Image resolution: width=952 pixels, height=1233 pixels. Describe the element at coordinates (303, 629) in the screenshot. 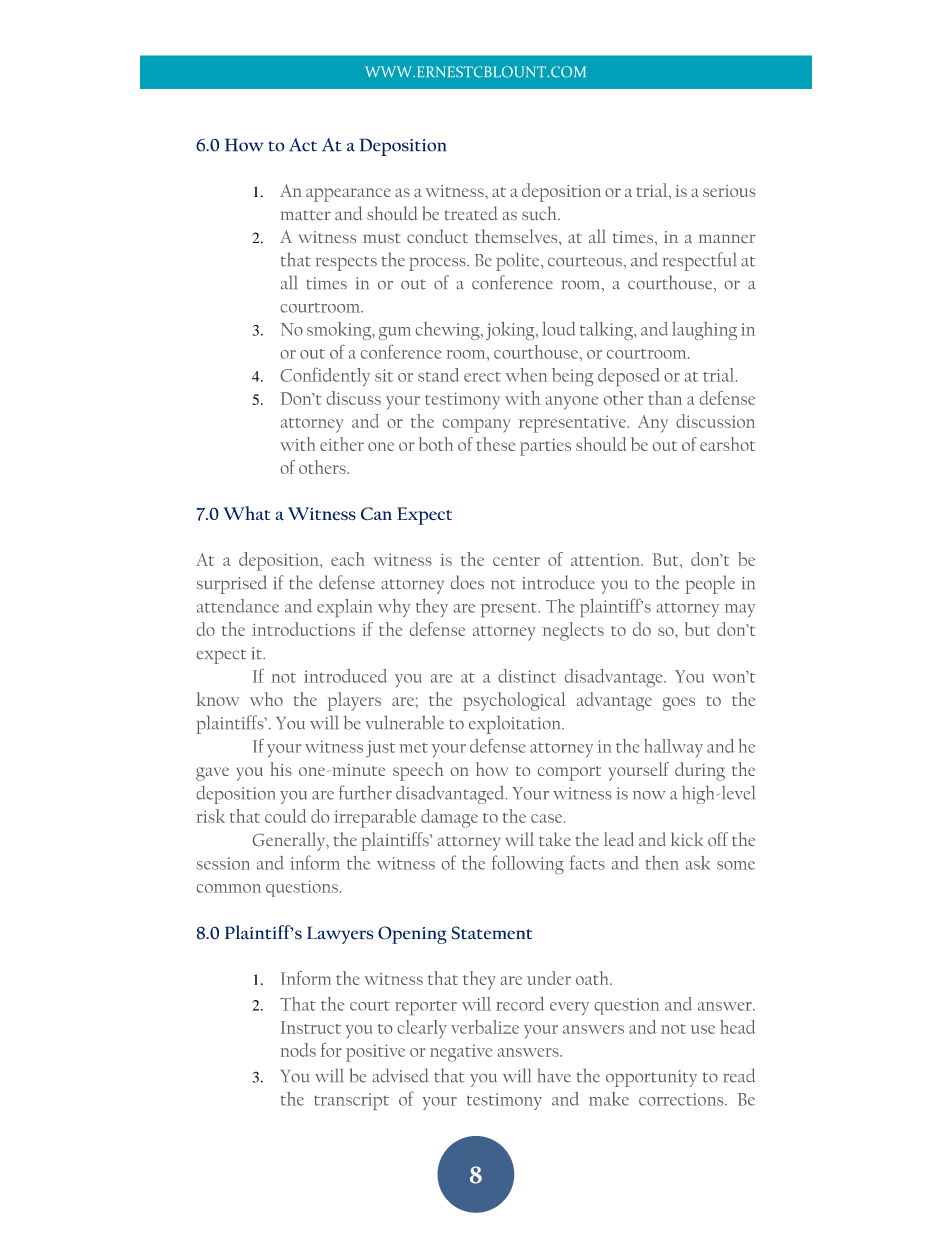

I see `introductions` at that location.
